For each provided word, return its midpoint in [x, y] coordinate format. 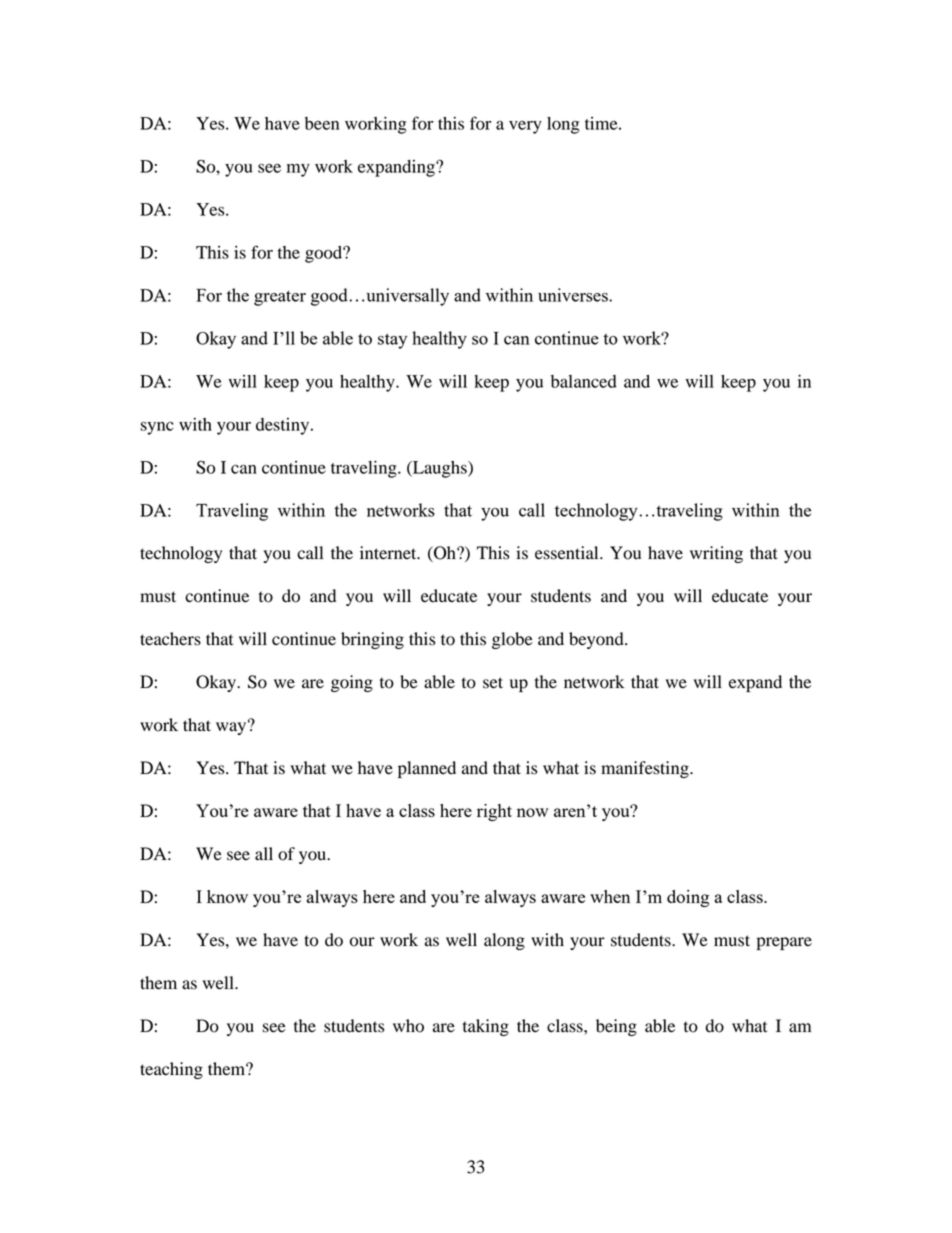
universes [574, 295]
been [322, 123]
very [525, 127]
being [616, 1027]
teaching [171, 1070]
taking [486, 1027]
